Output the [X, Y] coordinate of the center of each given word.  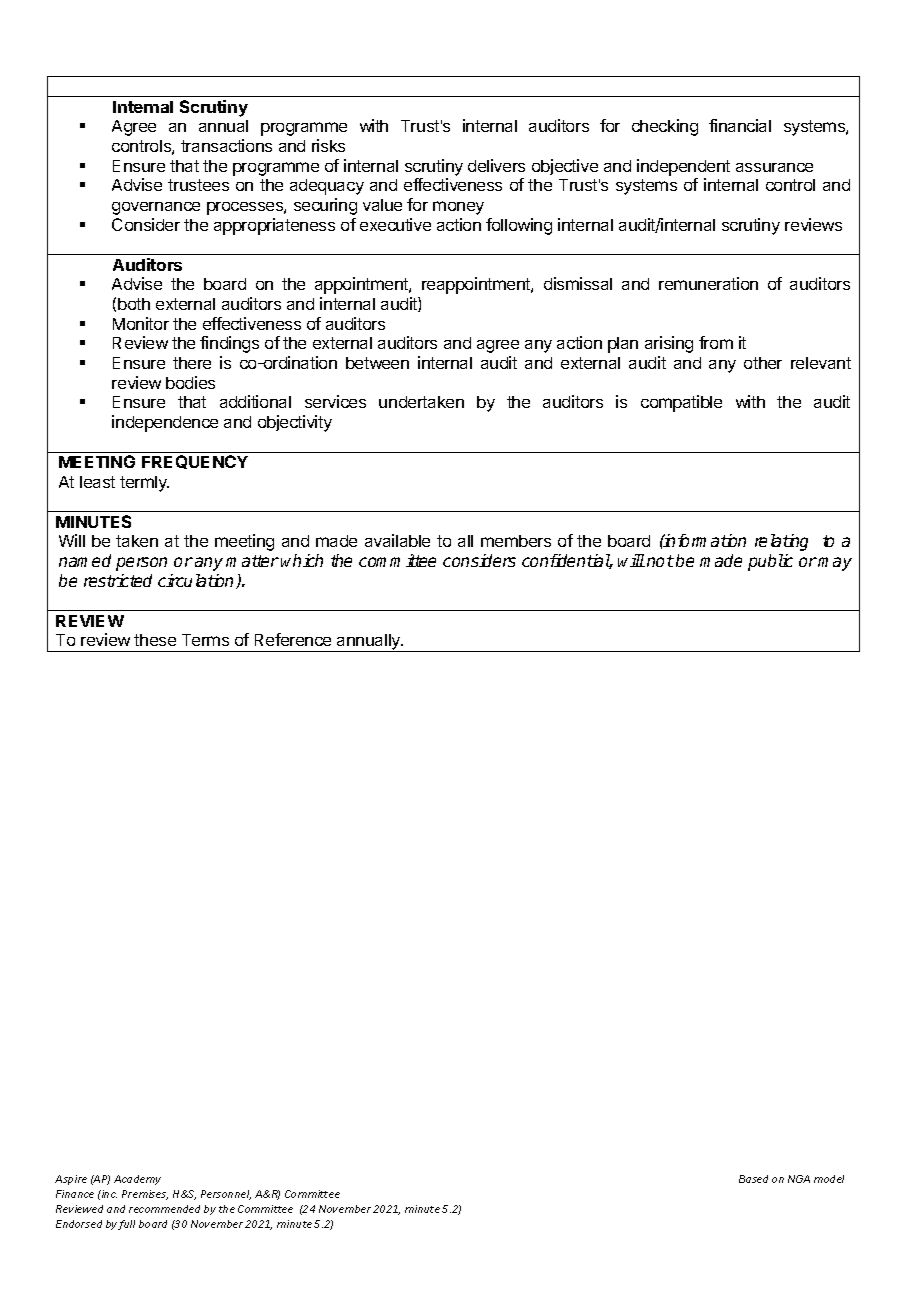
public [770, 562]
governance [156, 208]
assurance [774, 167]
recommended [164, 1209]
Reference [293, 639]
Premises [145, 1195]
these [155, 640]
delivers [496, 165]
